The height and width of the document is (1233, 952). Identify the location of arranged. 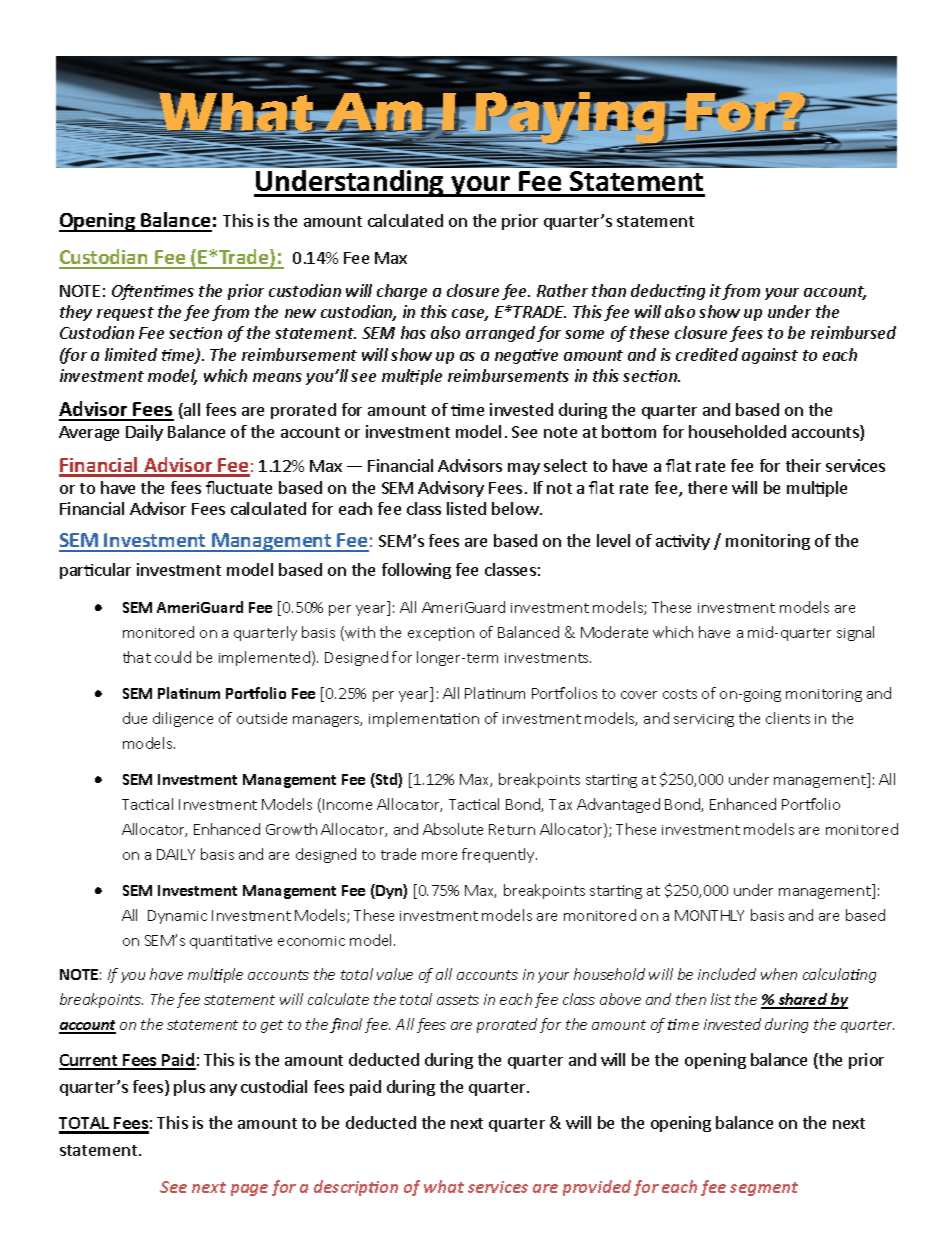
(500, 334).
